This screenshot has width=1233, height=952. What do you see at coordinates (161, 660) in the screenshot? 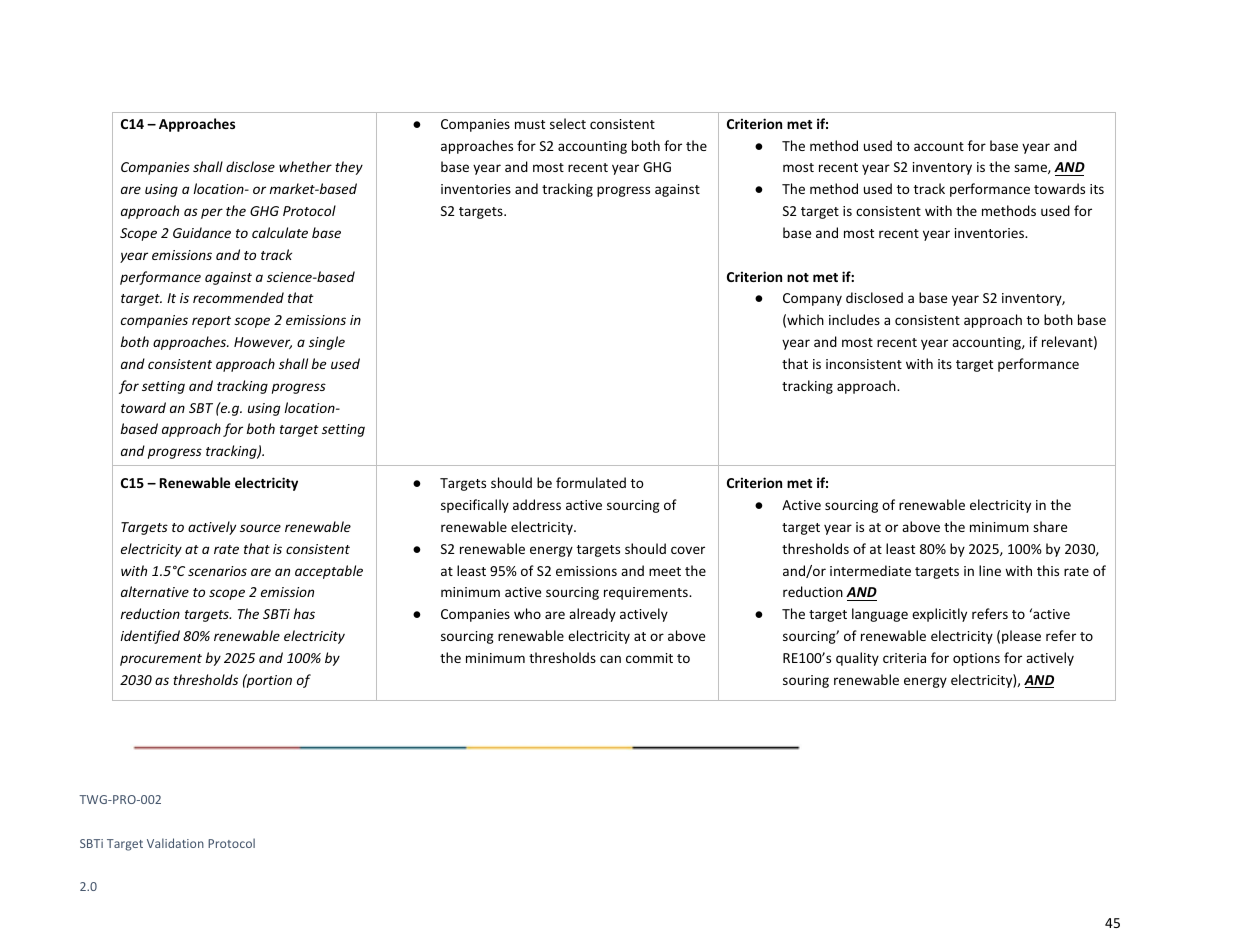
I see `procurement` at bounding box center [161, 660].
